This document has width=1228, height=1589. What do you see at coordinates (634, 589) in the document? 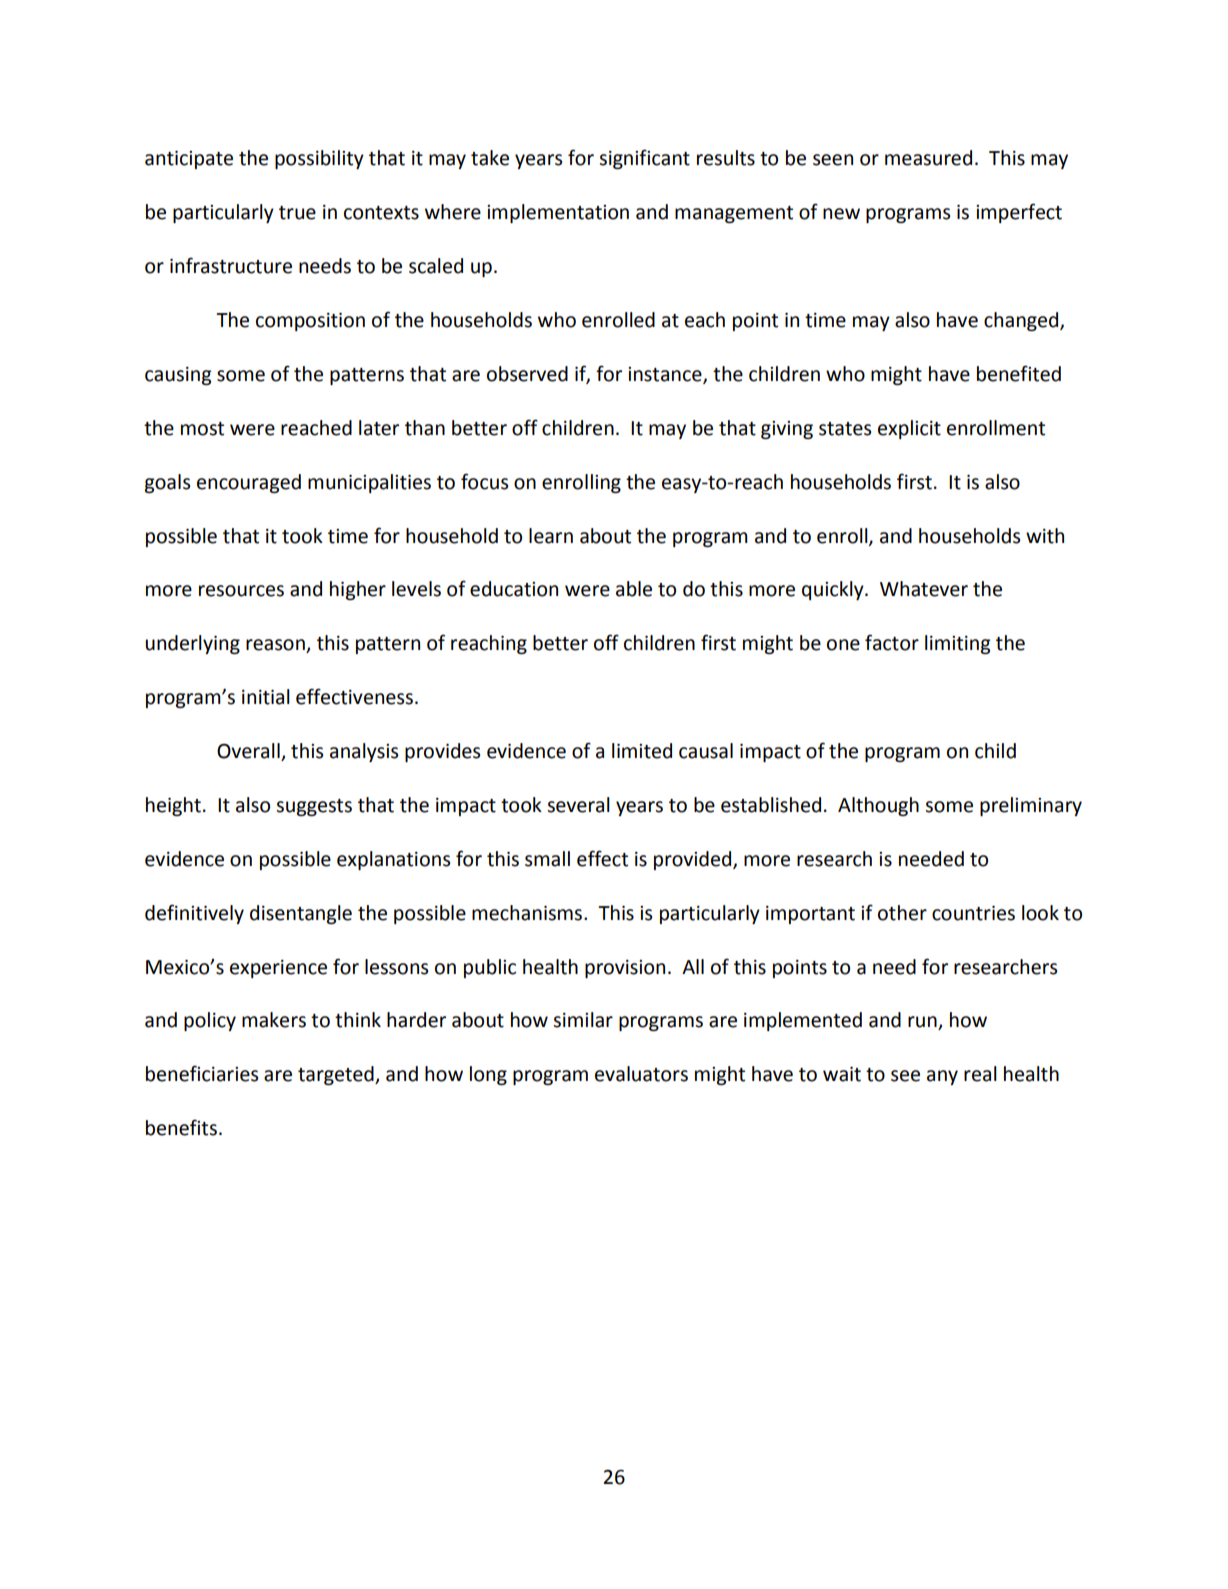
I see `able` at bounding box center [634, 589].
